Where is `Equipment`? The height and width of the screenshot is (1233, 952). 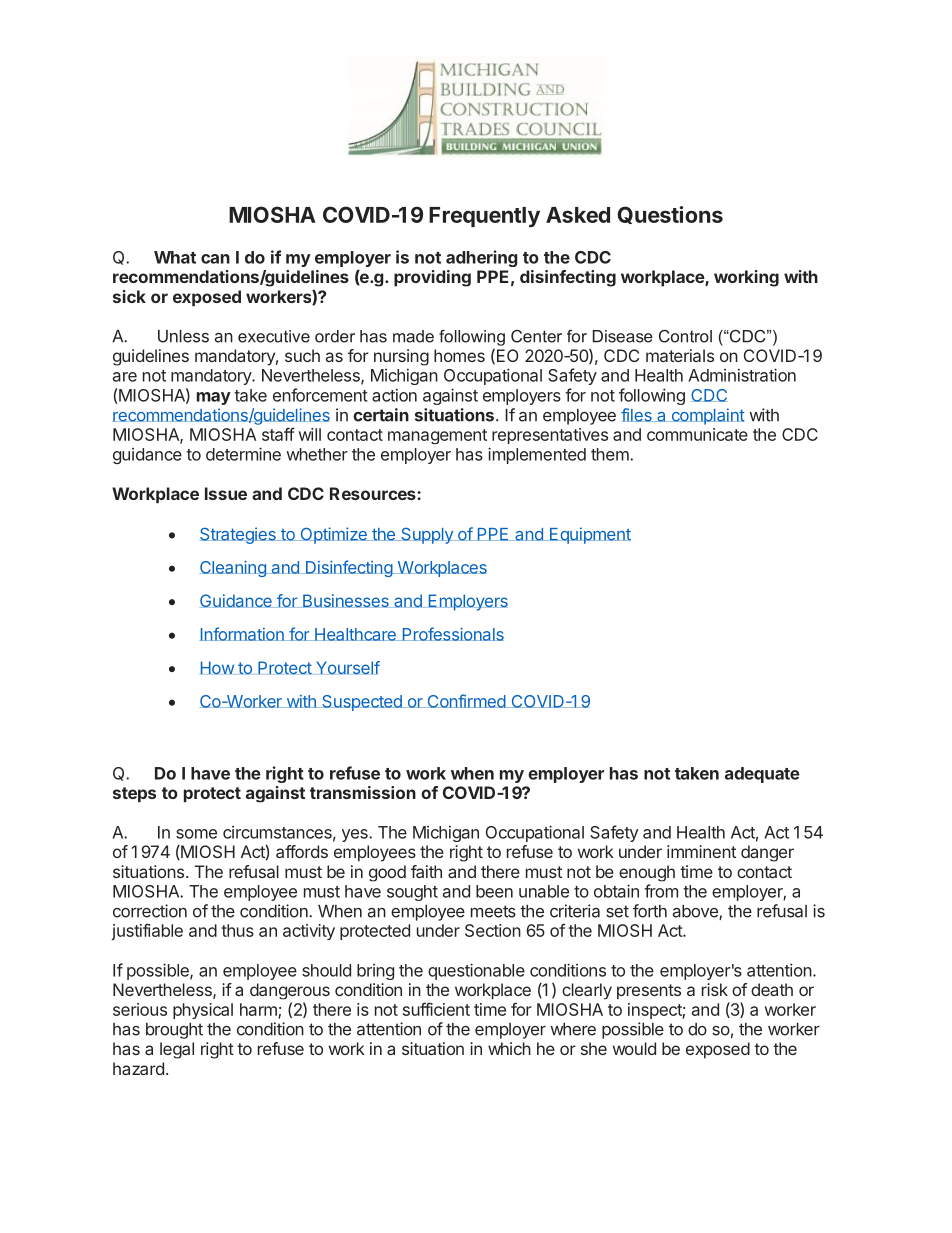
Equipment is located at coordinates (589, 535).
